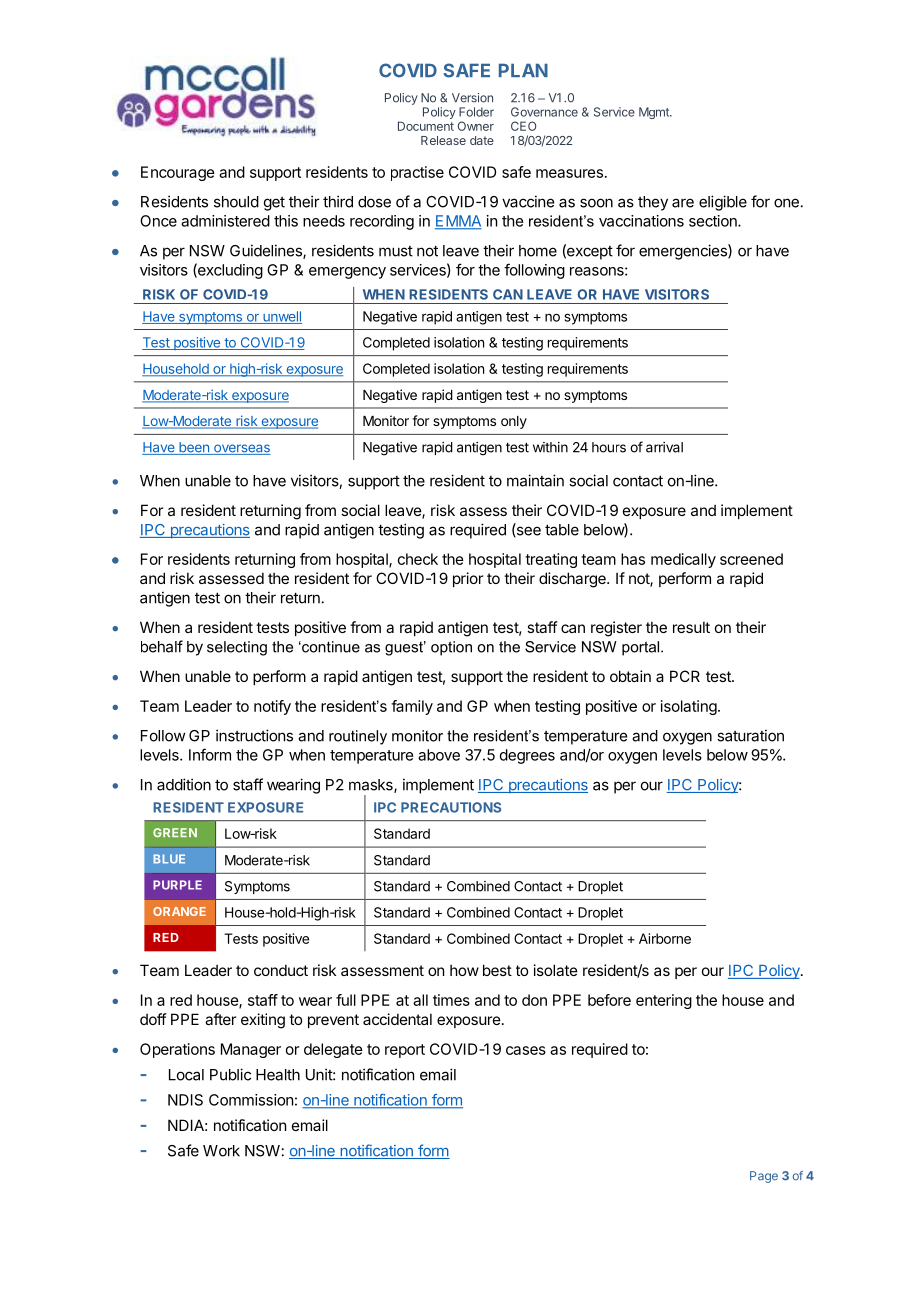 This screenshot has height=1308, width=924. Describe the element at coordinates (665, 938) in the screenshot. I see `Airborne` at that location.
